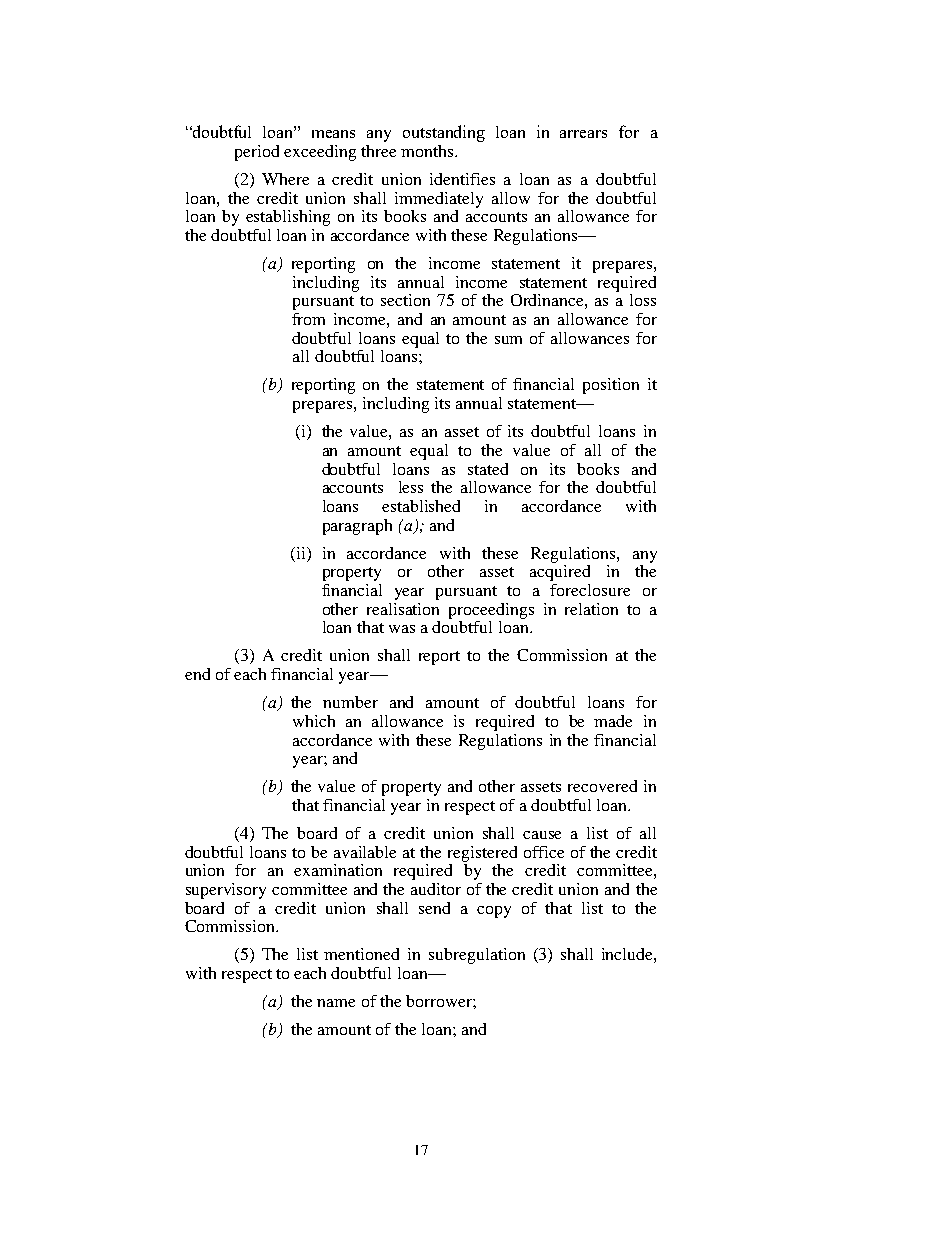  Describe the element at coordinates (357, 527) in the screenshot. I see `paragraph` at that location.
